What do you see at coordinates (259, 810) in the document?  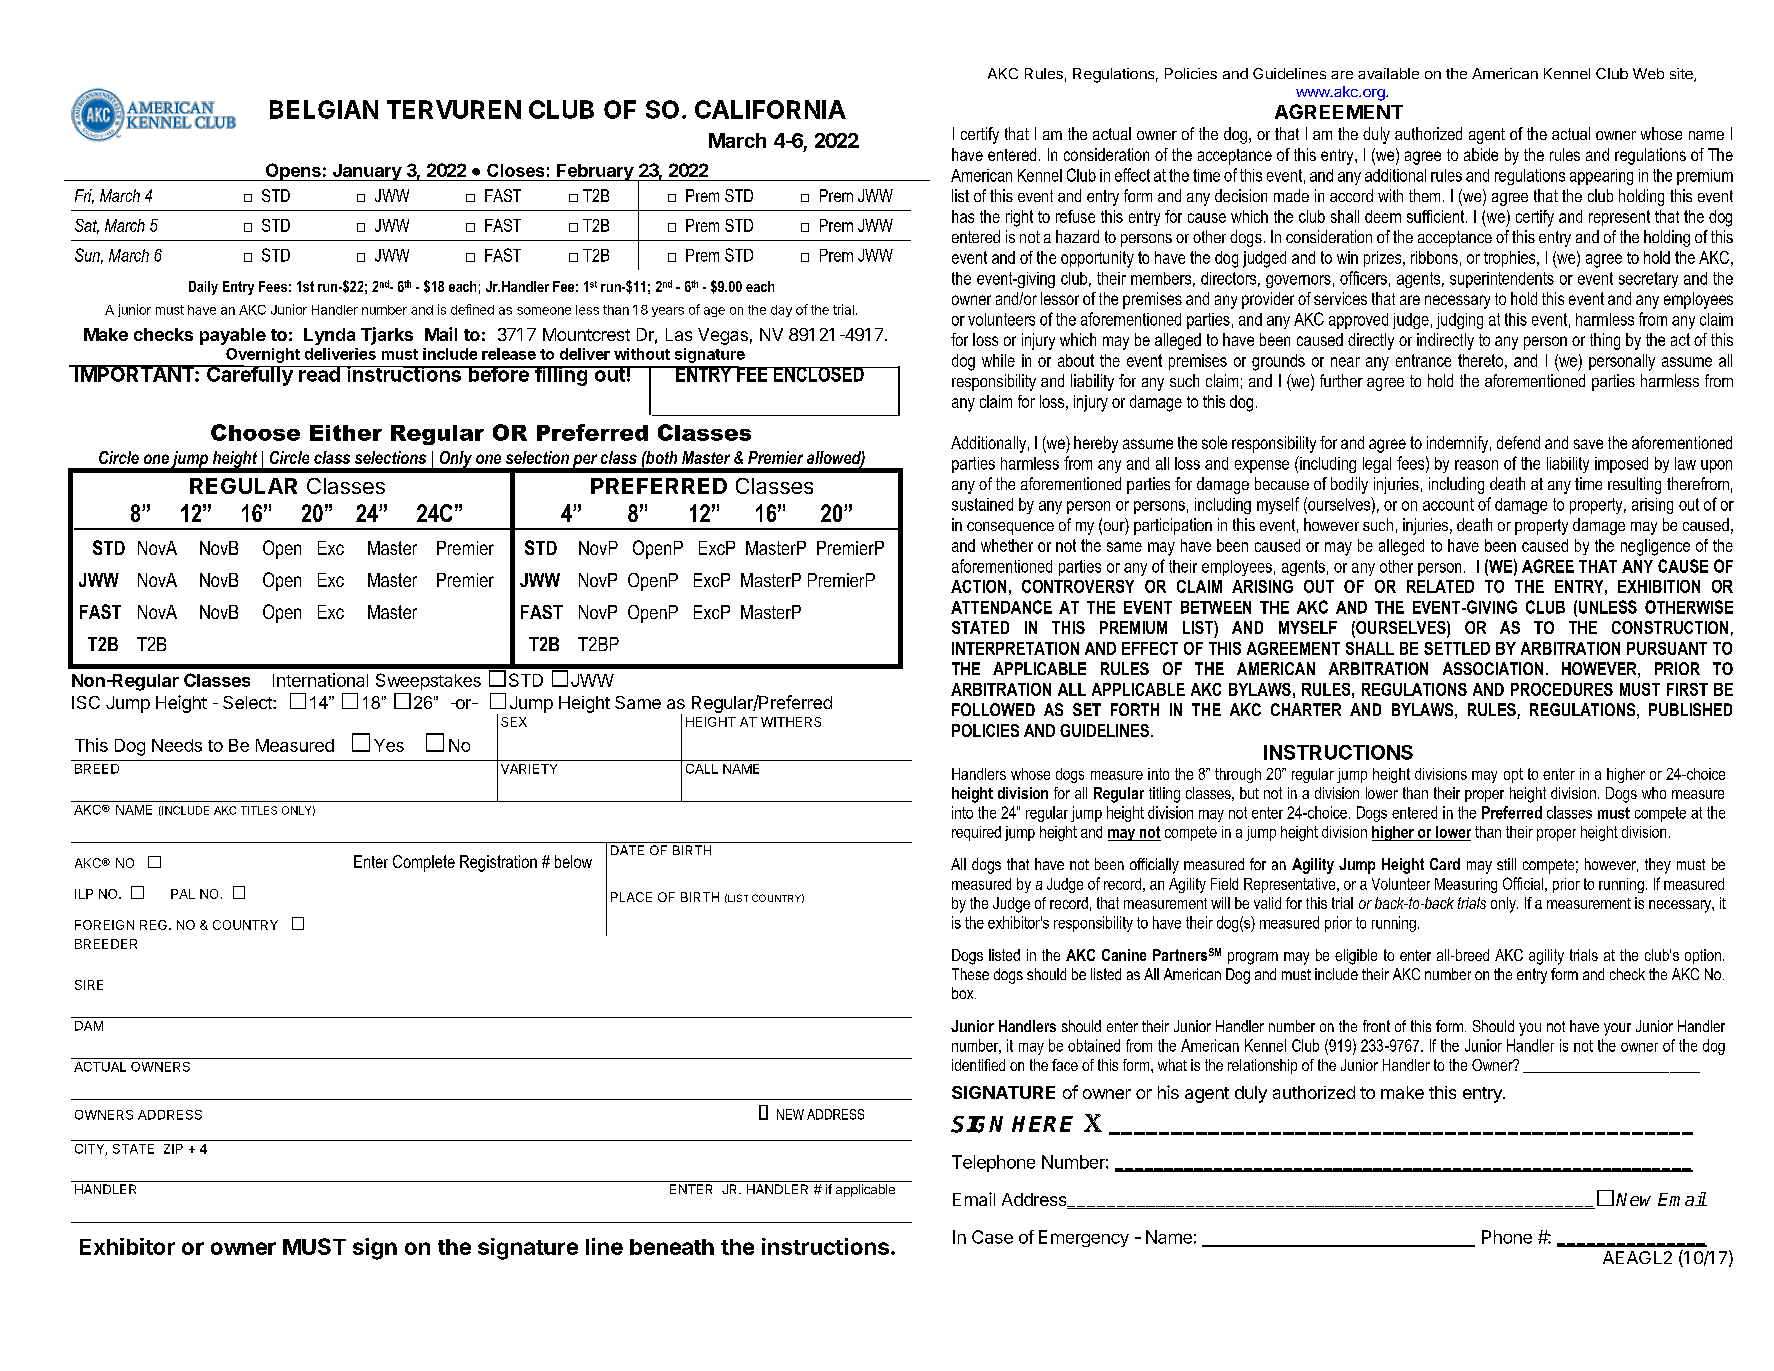 I see `TITLES` at bounding box center [259, 810].
